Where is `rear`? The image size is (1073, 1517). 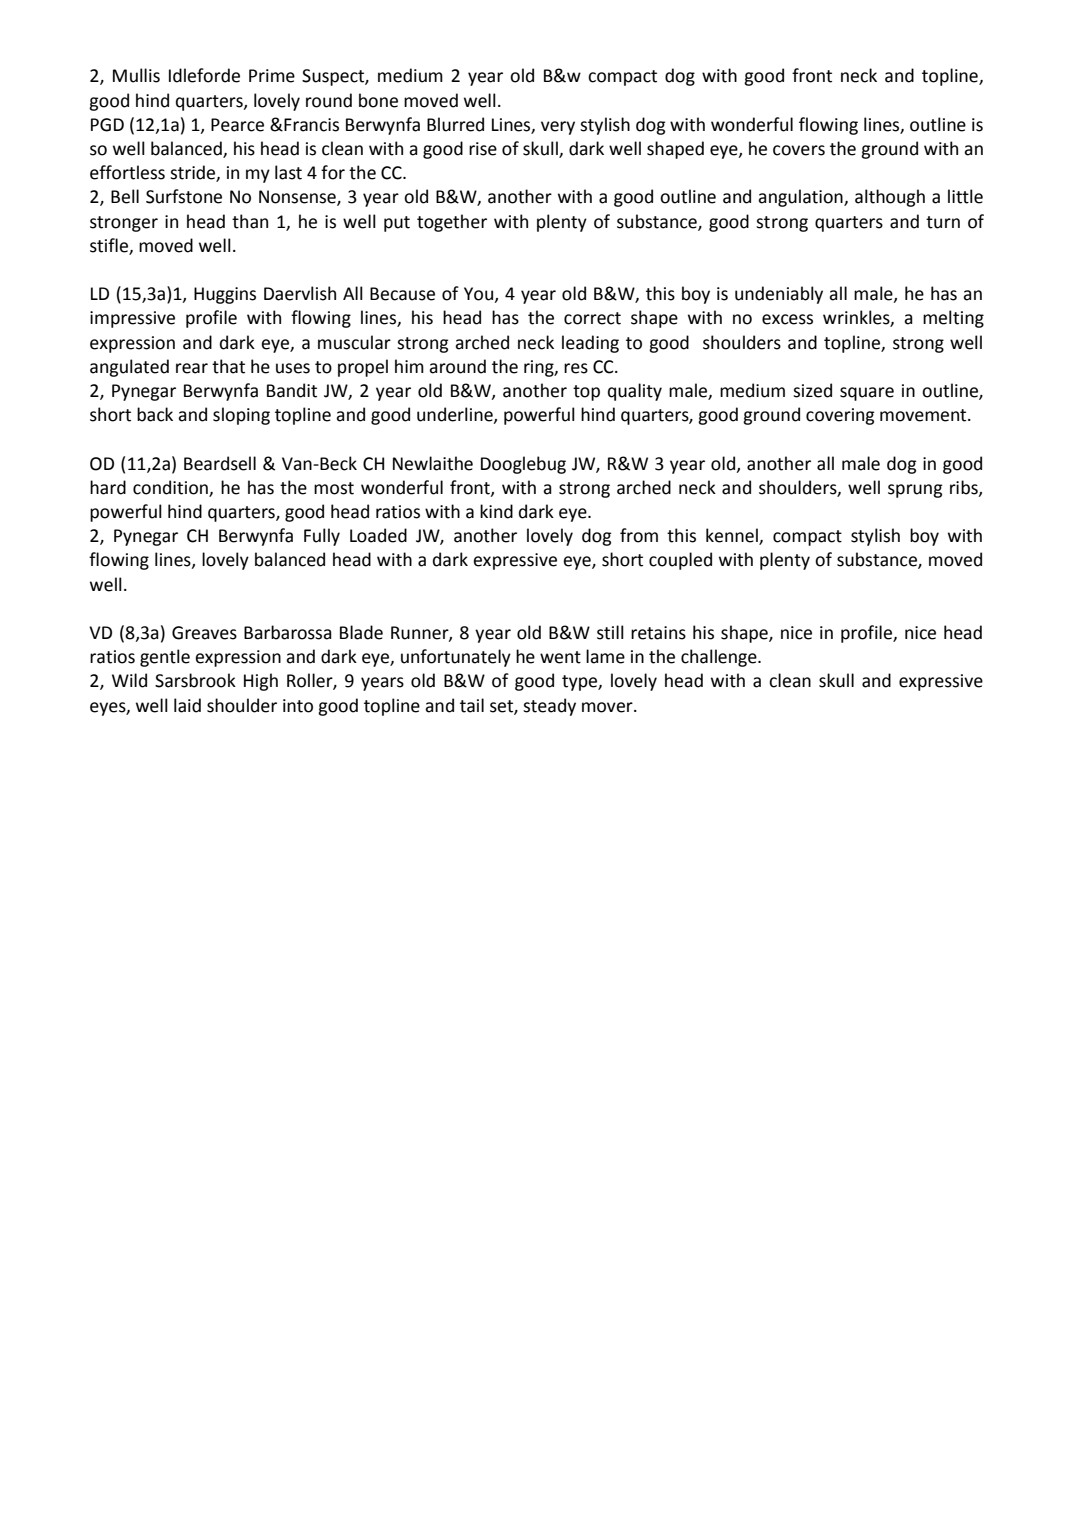 rear is located at coordinates (192, 368).
